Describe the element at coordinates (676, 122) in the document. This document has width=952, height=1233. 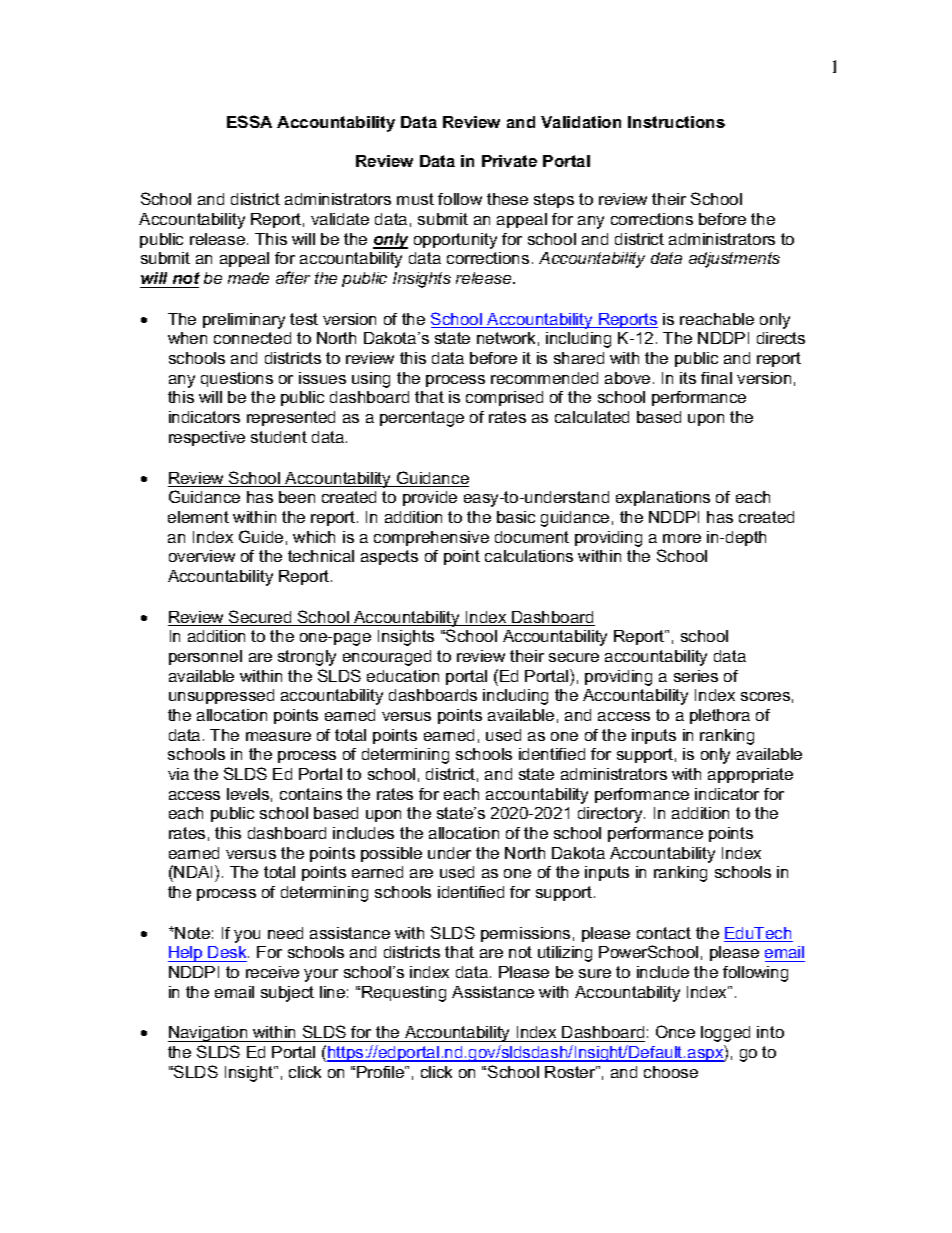
I see `Instructions` at that location.
